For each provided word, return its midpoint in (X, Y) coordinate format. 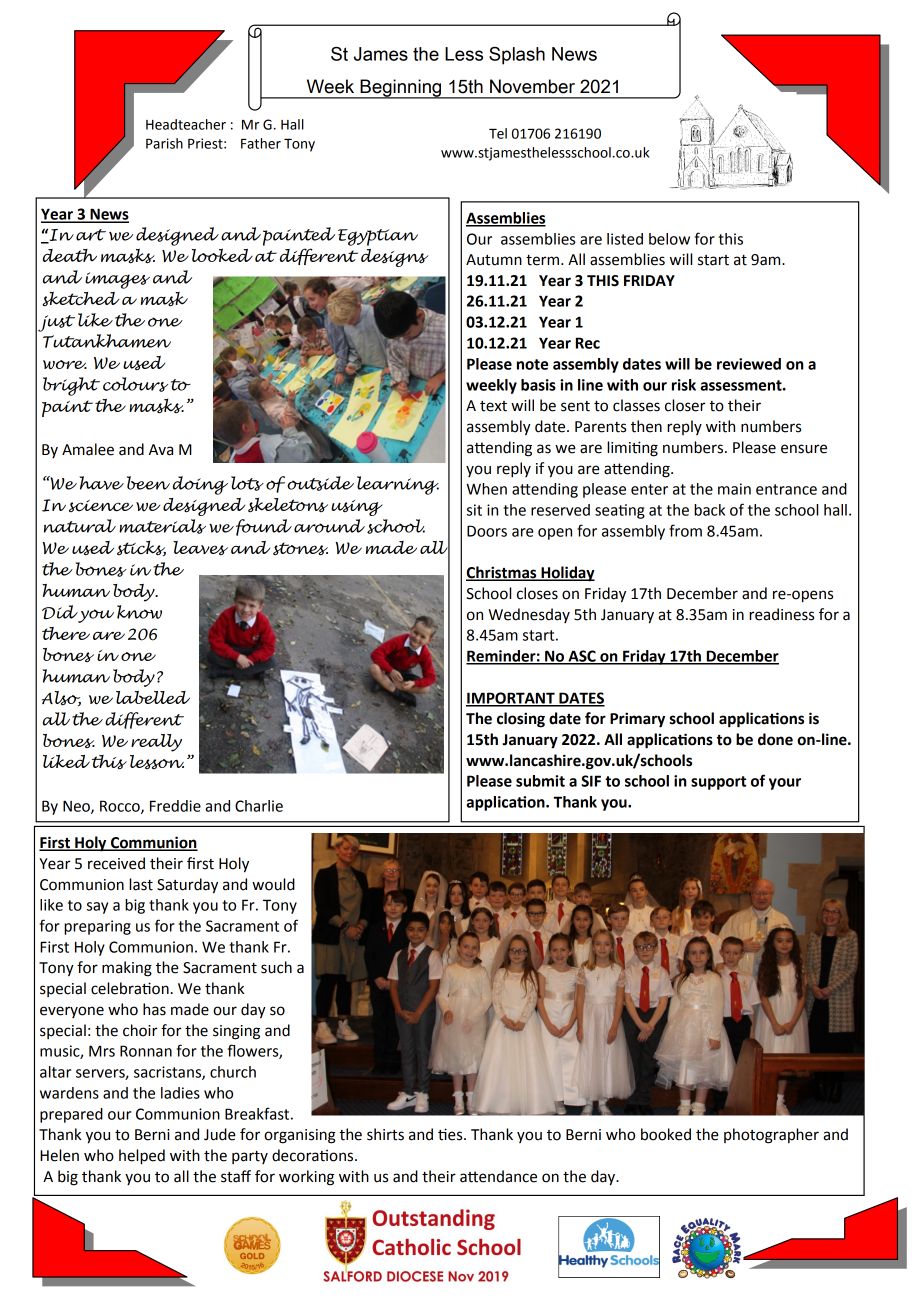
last (141, 884)
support (718, 783)
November (532, 86)
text (493, 406)
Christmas (502, 573)
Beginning (401, 89)
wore (65, 365)
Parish (164, 143)
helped (142, 1157)
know (139, 612)
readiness (781, 614)
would (273, 884)
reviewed (749, 364)
